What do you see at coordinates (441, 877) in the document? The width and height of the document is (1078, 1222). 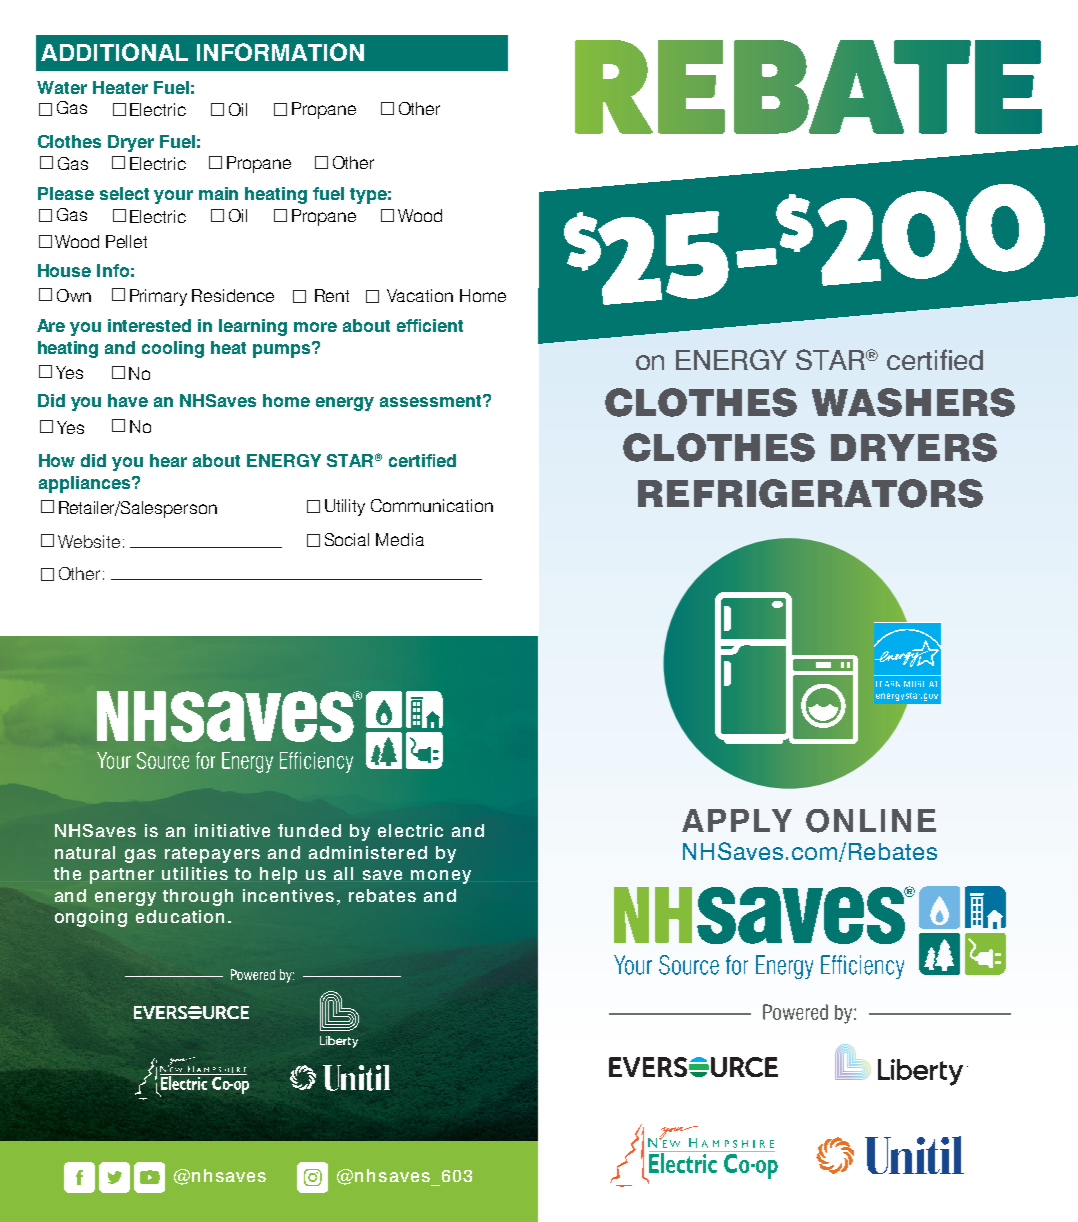 I see `money` at bounding box center [441, 877].
